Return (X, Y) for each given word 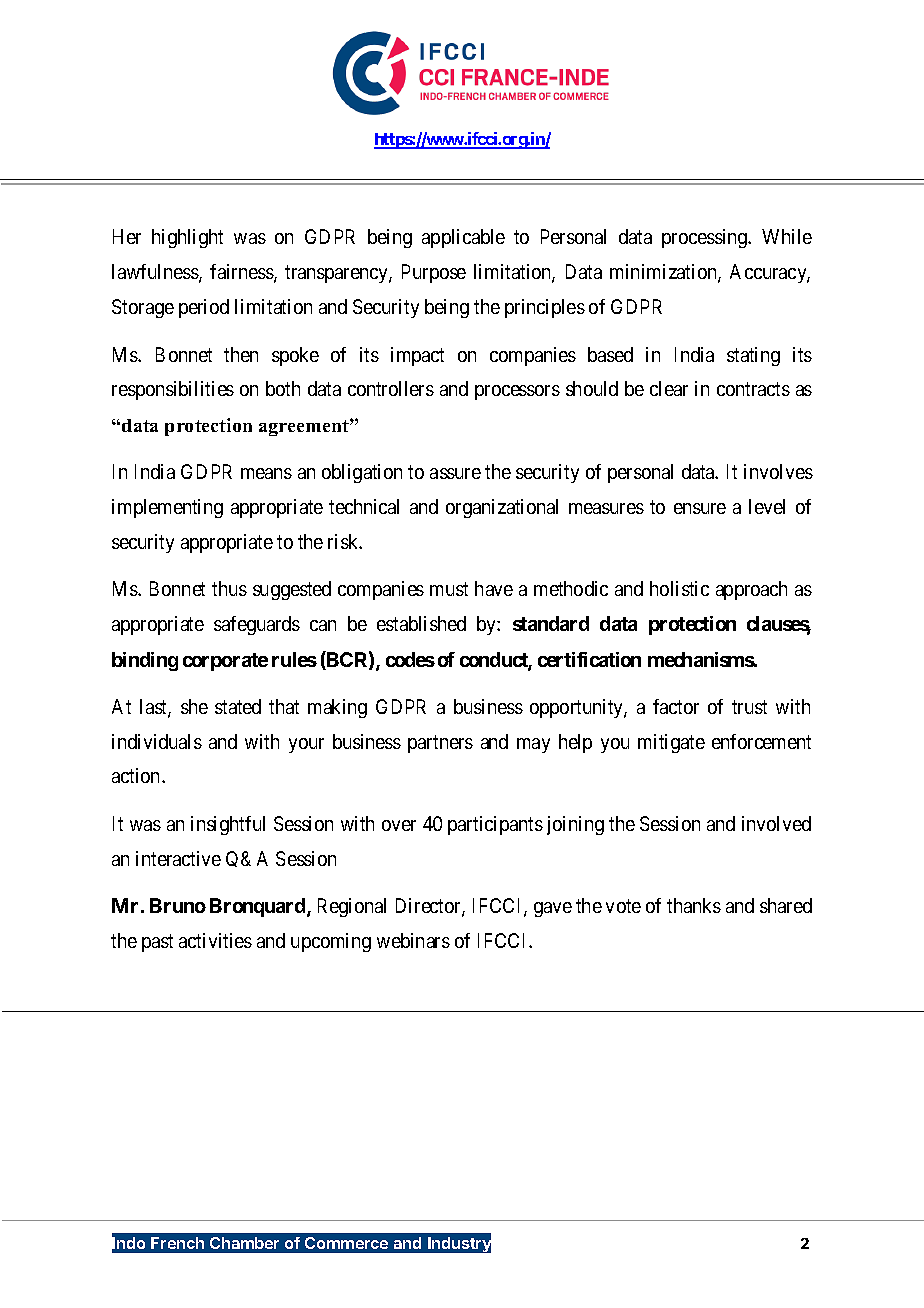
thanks (694, 905)
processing (706, 238)
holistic (679, 588)
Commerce (346, 1243)
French (177, 1243)
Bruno (178, 905)
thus (229, 588)
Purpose (434, 273)
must (449, 589)
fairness (242, 273)
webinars (413, 940)
